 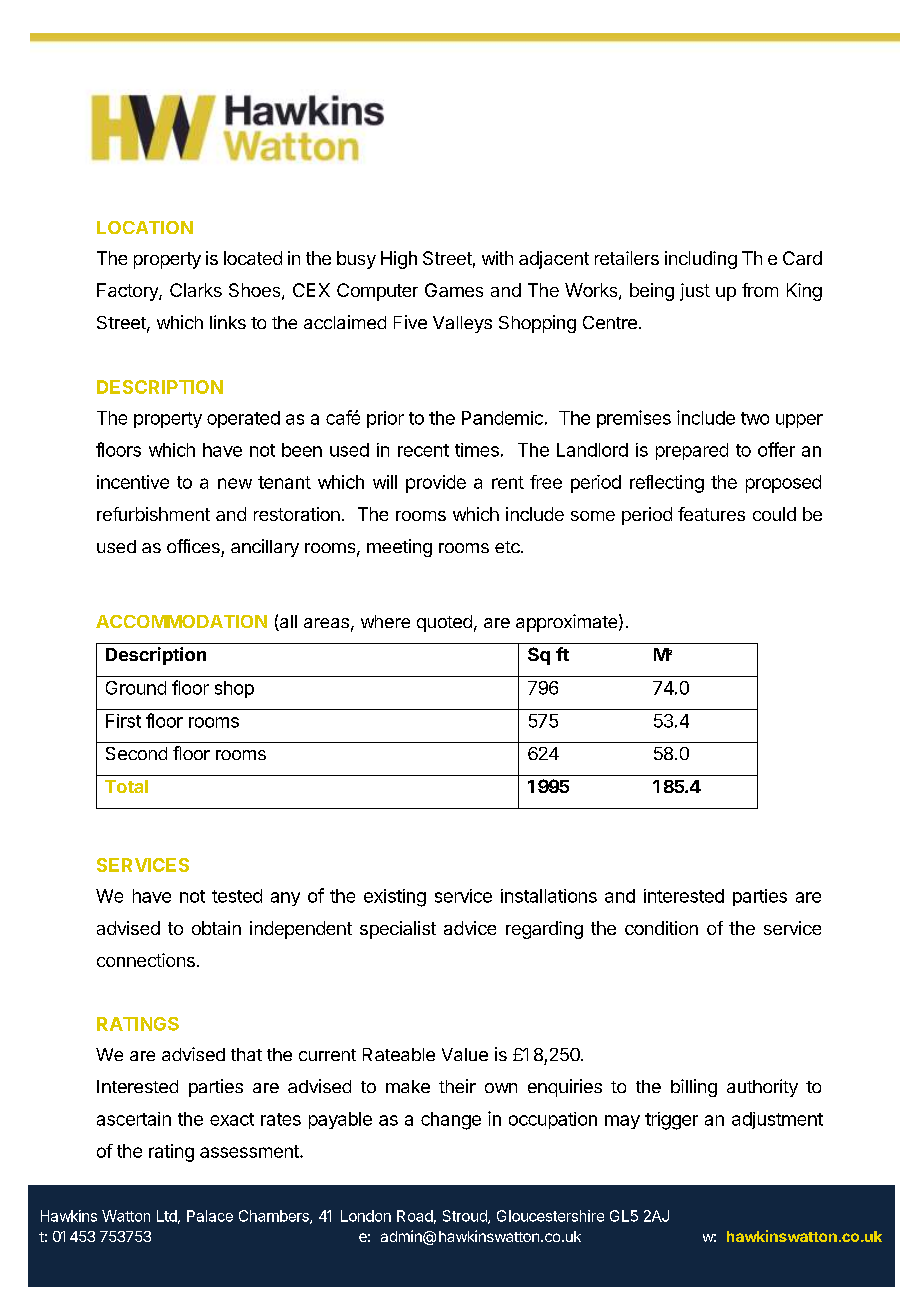 I want to click on including, so click(x=701, y=260).
